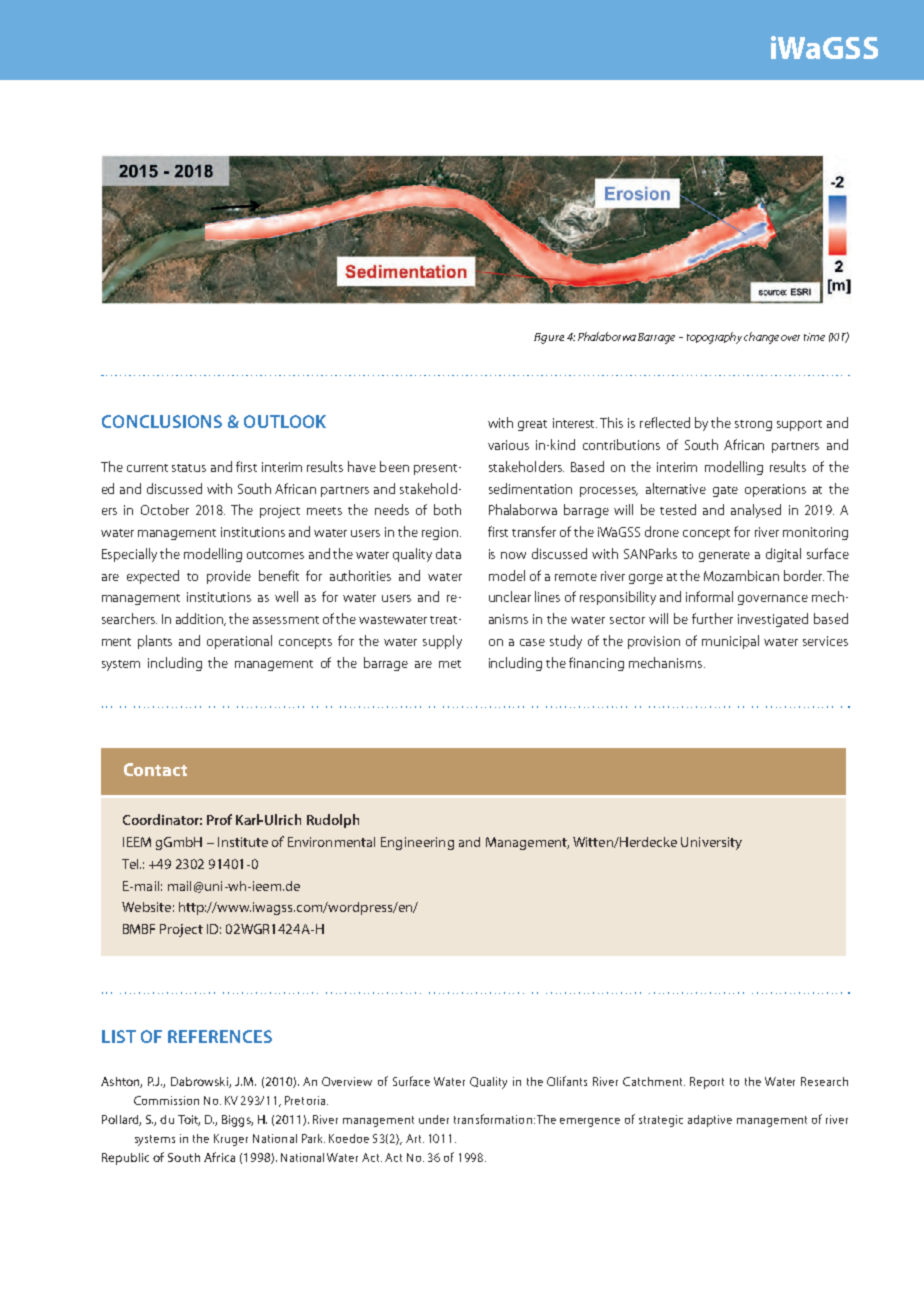 The width and height of the image is (924, 1308). What do you see at coordinates (442, 642) in the image?
I see `supply` at bounding box center [442, 642].
